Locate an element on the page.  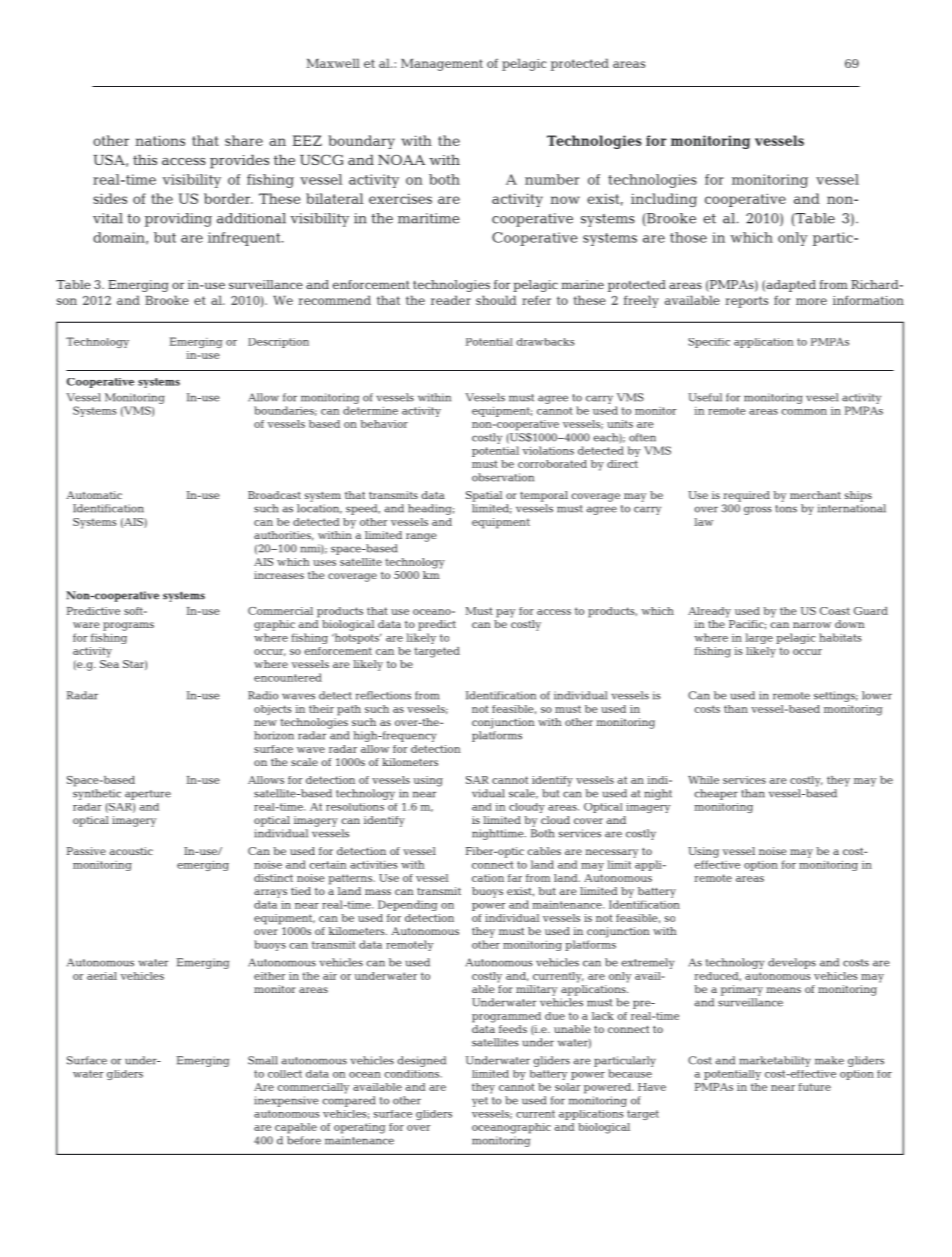
pay is located at coordinates (505, 613).
